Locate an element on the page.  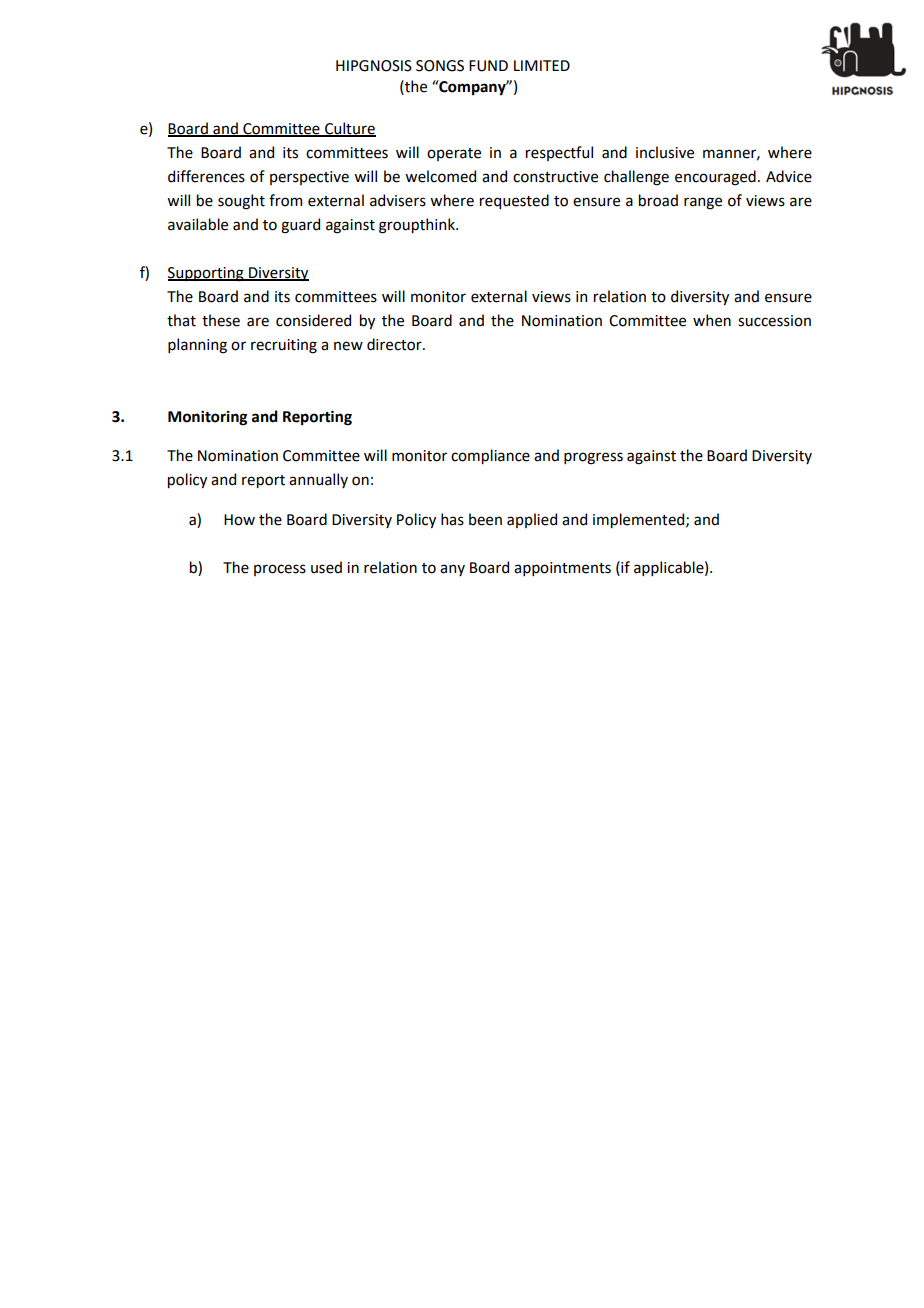
process is located at coordinates (280, 570).
